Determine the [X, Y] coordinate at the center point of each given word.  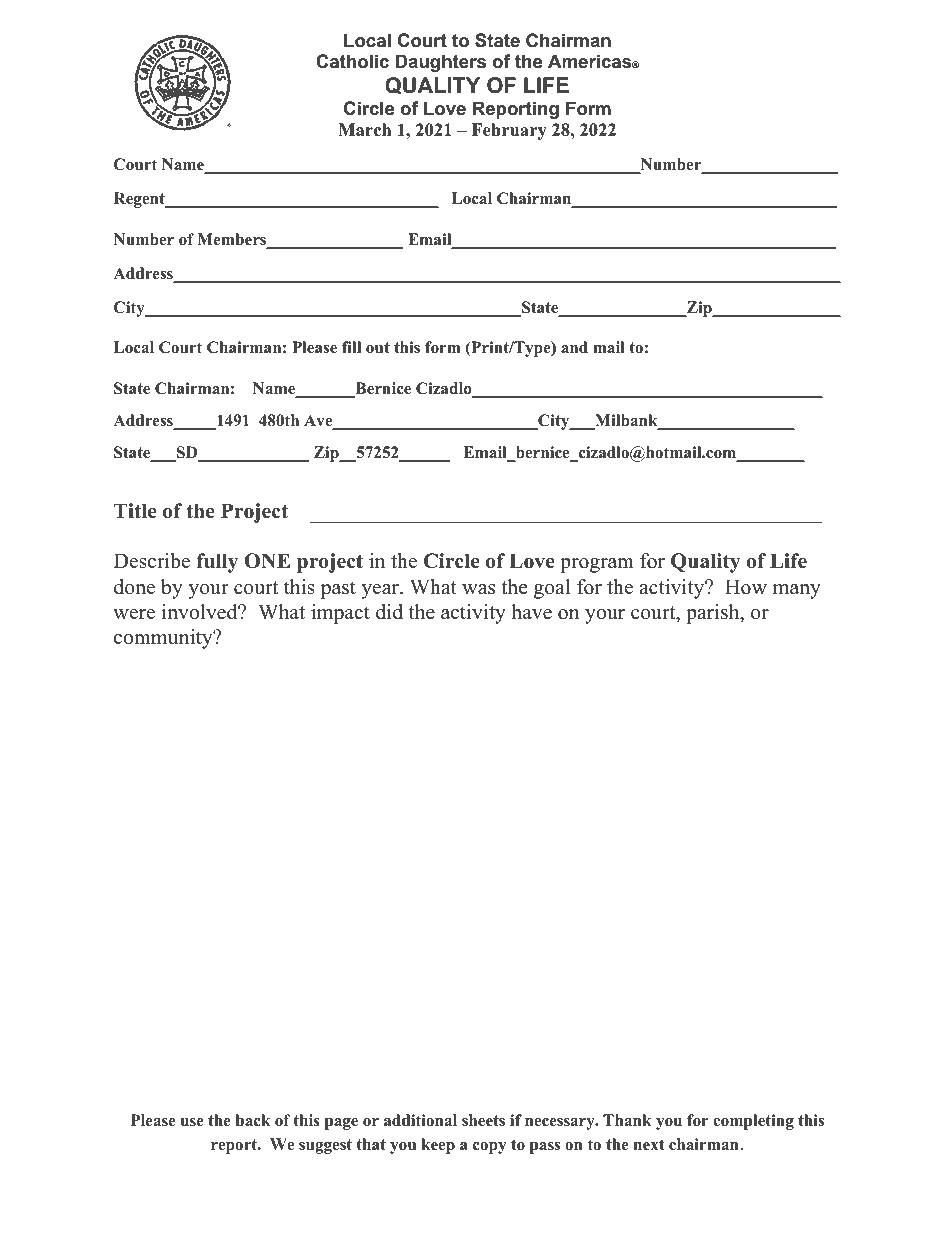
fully [217, 563]
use [192, 1122]
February [509, 131]
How [746, 587]
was [478, 589]
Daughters [441, 63]
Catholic [352, 61]
